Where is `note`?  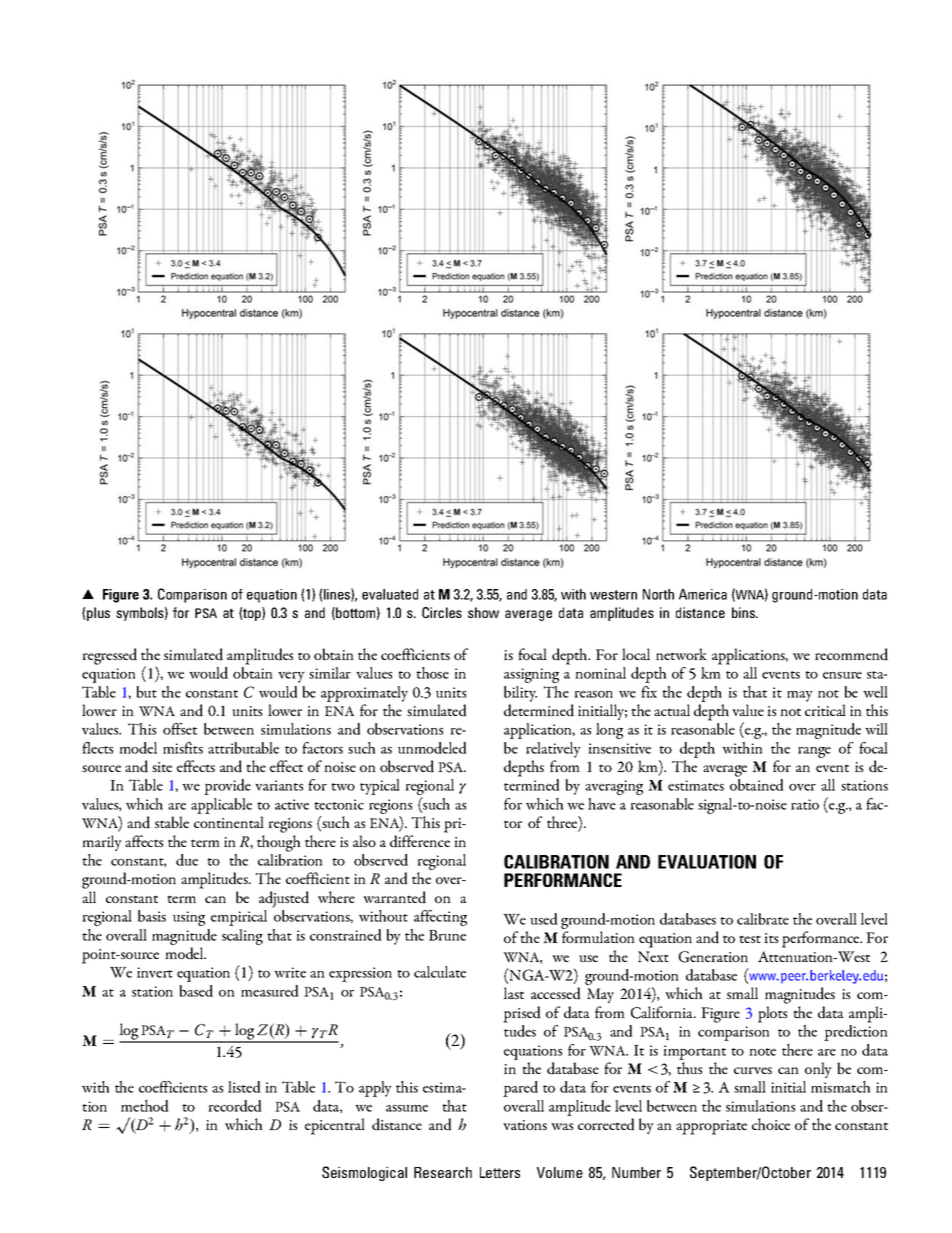 note is located at coordinates (762, 1052).
